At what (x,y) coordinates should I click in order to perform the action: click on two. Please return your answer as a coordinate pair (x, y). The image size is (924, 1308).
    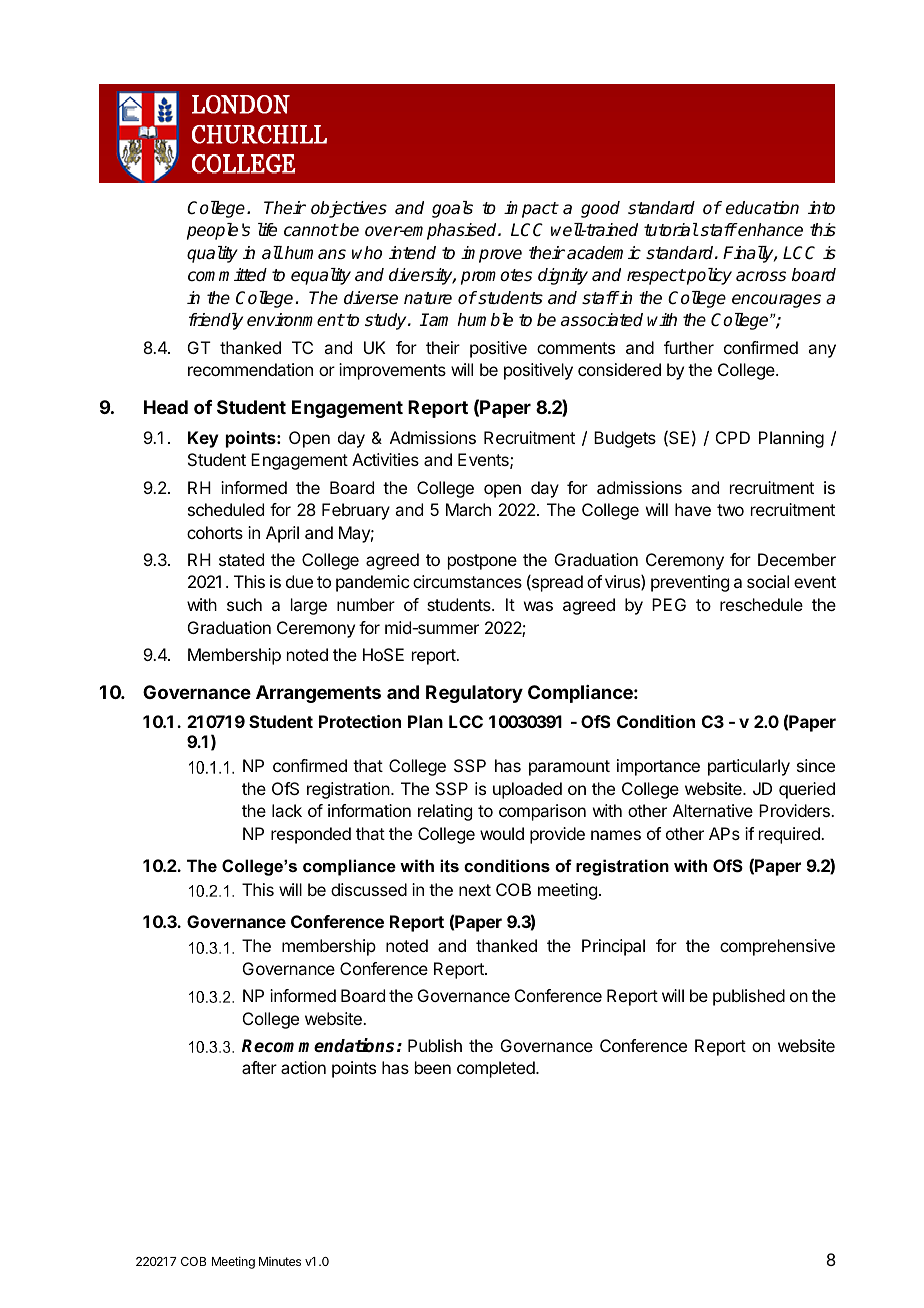
    Looking at the image, I should click on (730, 510).
